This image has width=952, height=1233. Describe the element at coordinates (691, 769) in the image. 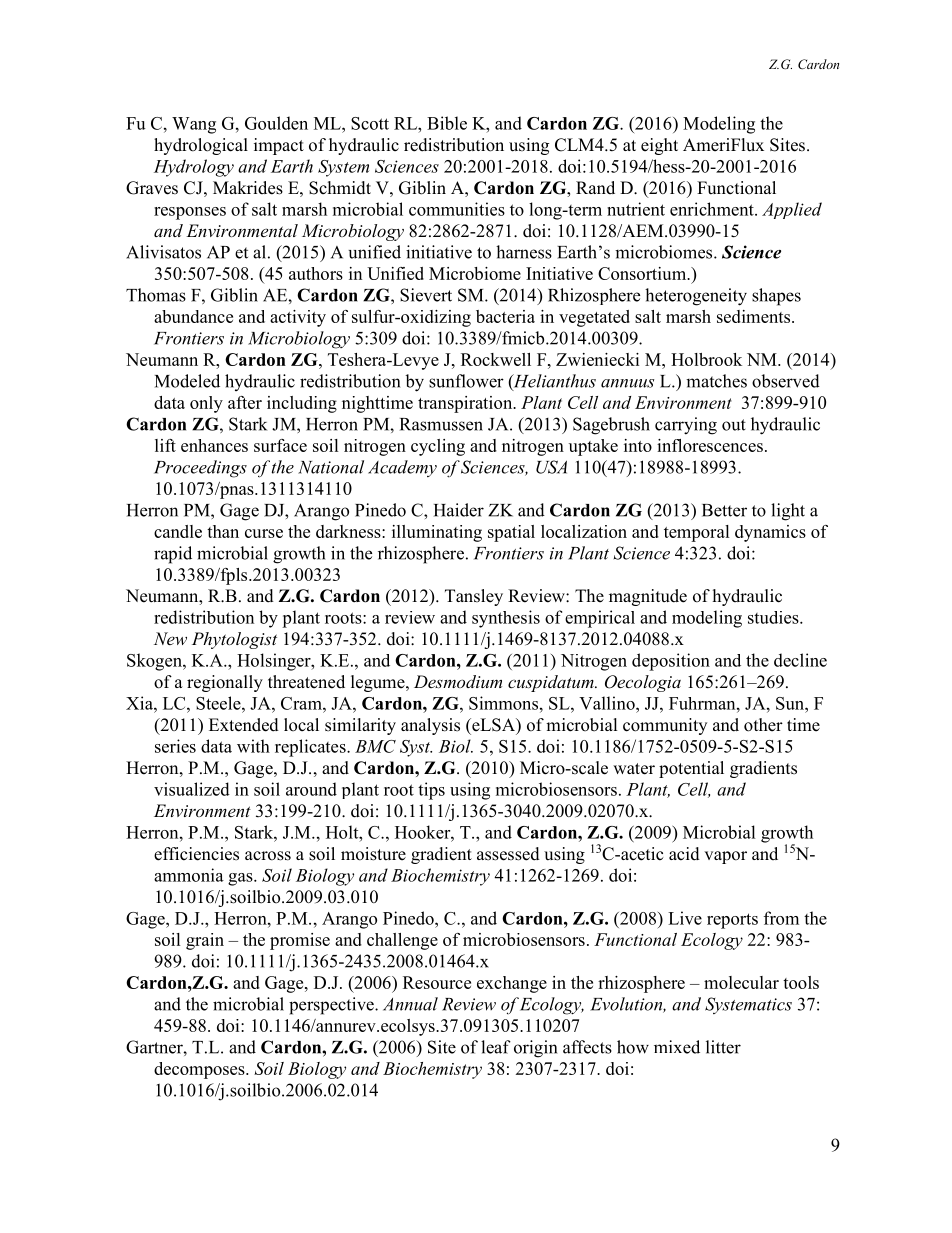

I see `potential` at that location.
